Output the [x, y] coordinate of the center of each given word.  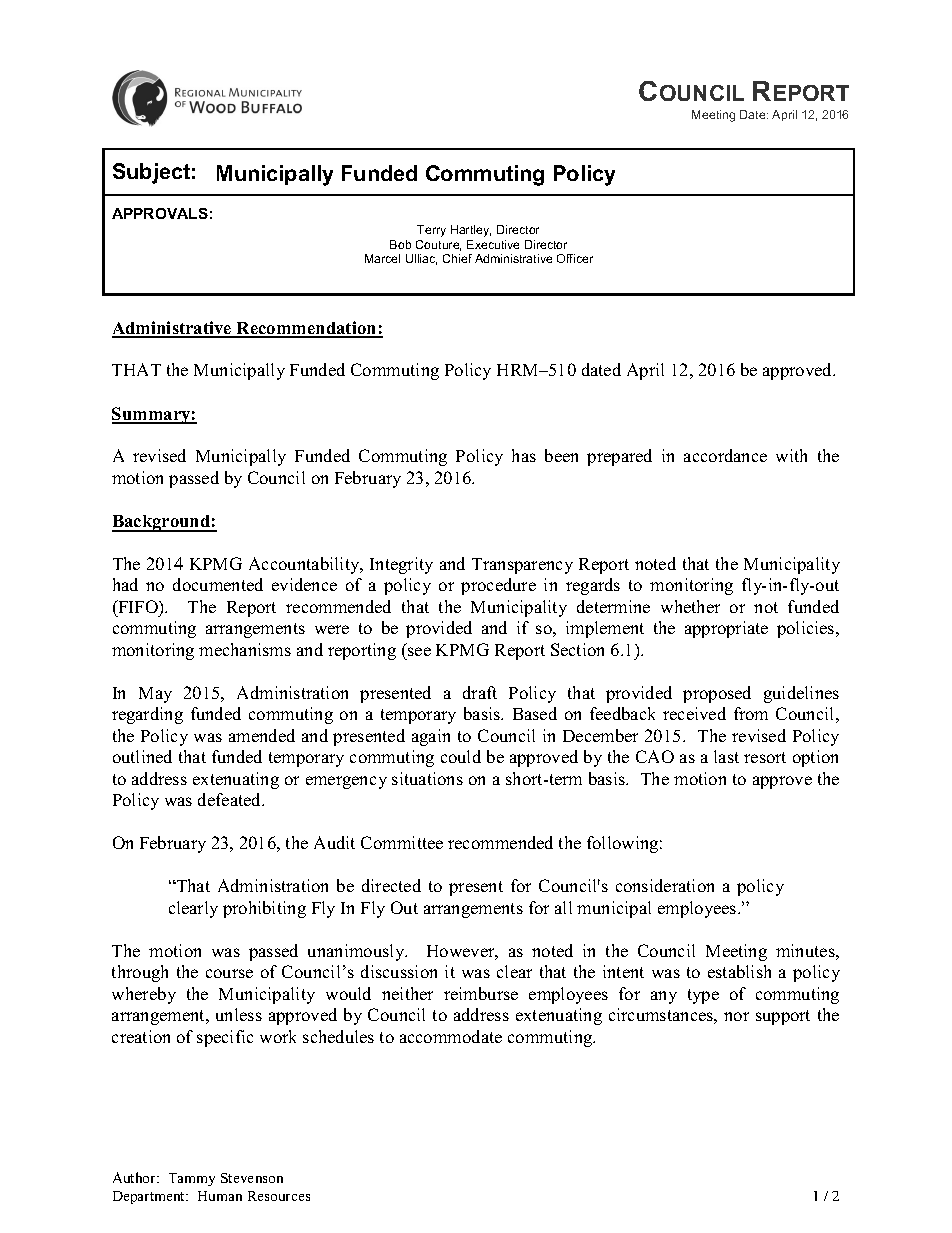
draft [480, 692]
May [155, 695]
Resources [279, 1196]
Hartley [471, 231]
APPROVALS [160, 213]
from [751, 713]
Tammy [192, 1179]
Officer [575, 258]
